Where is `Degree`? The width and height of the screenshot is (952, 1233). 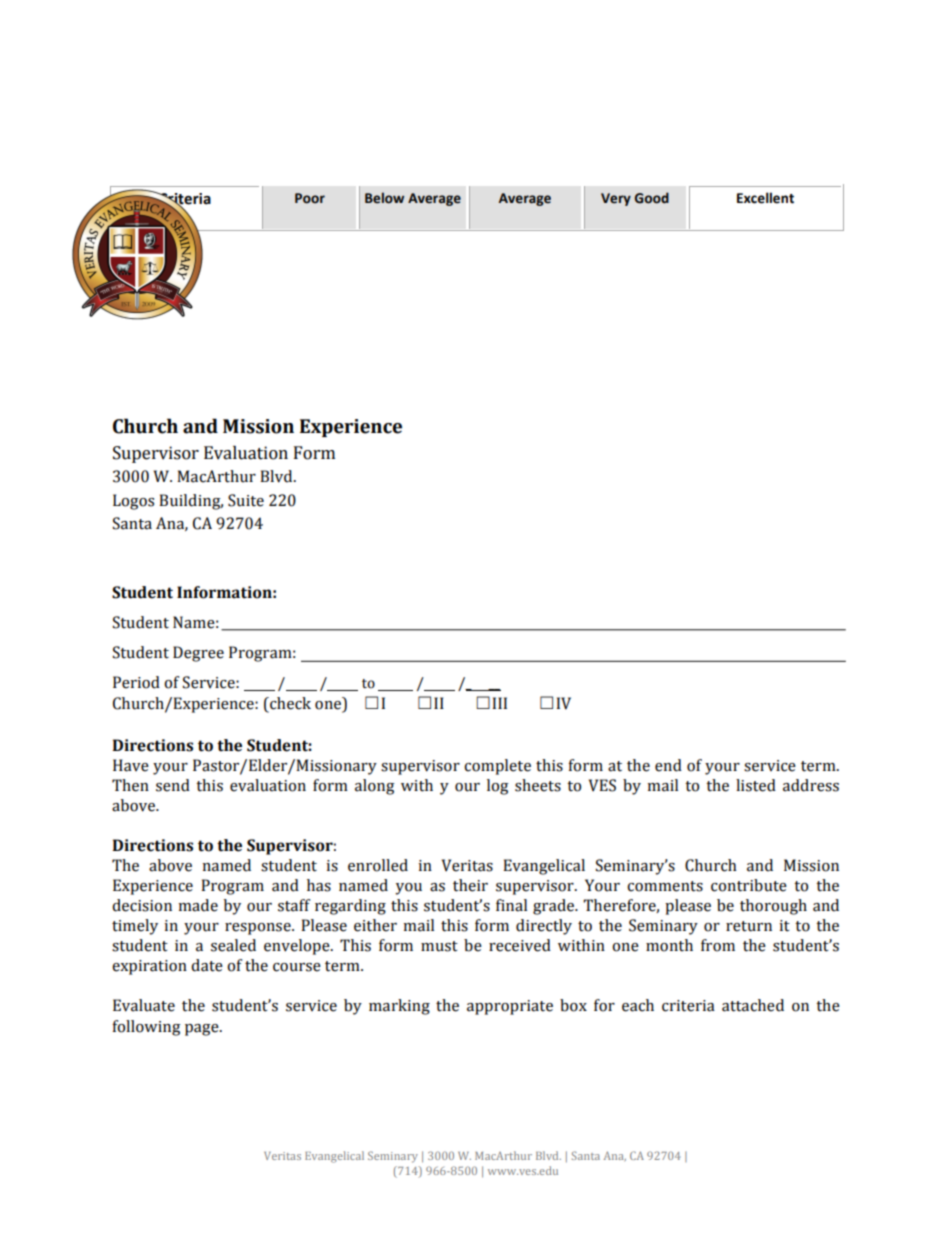 Degree is located at coordinates (198, 654).
